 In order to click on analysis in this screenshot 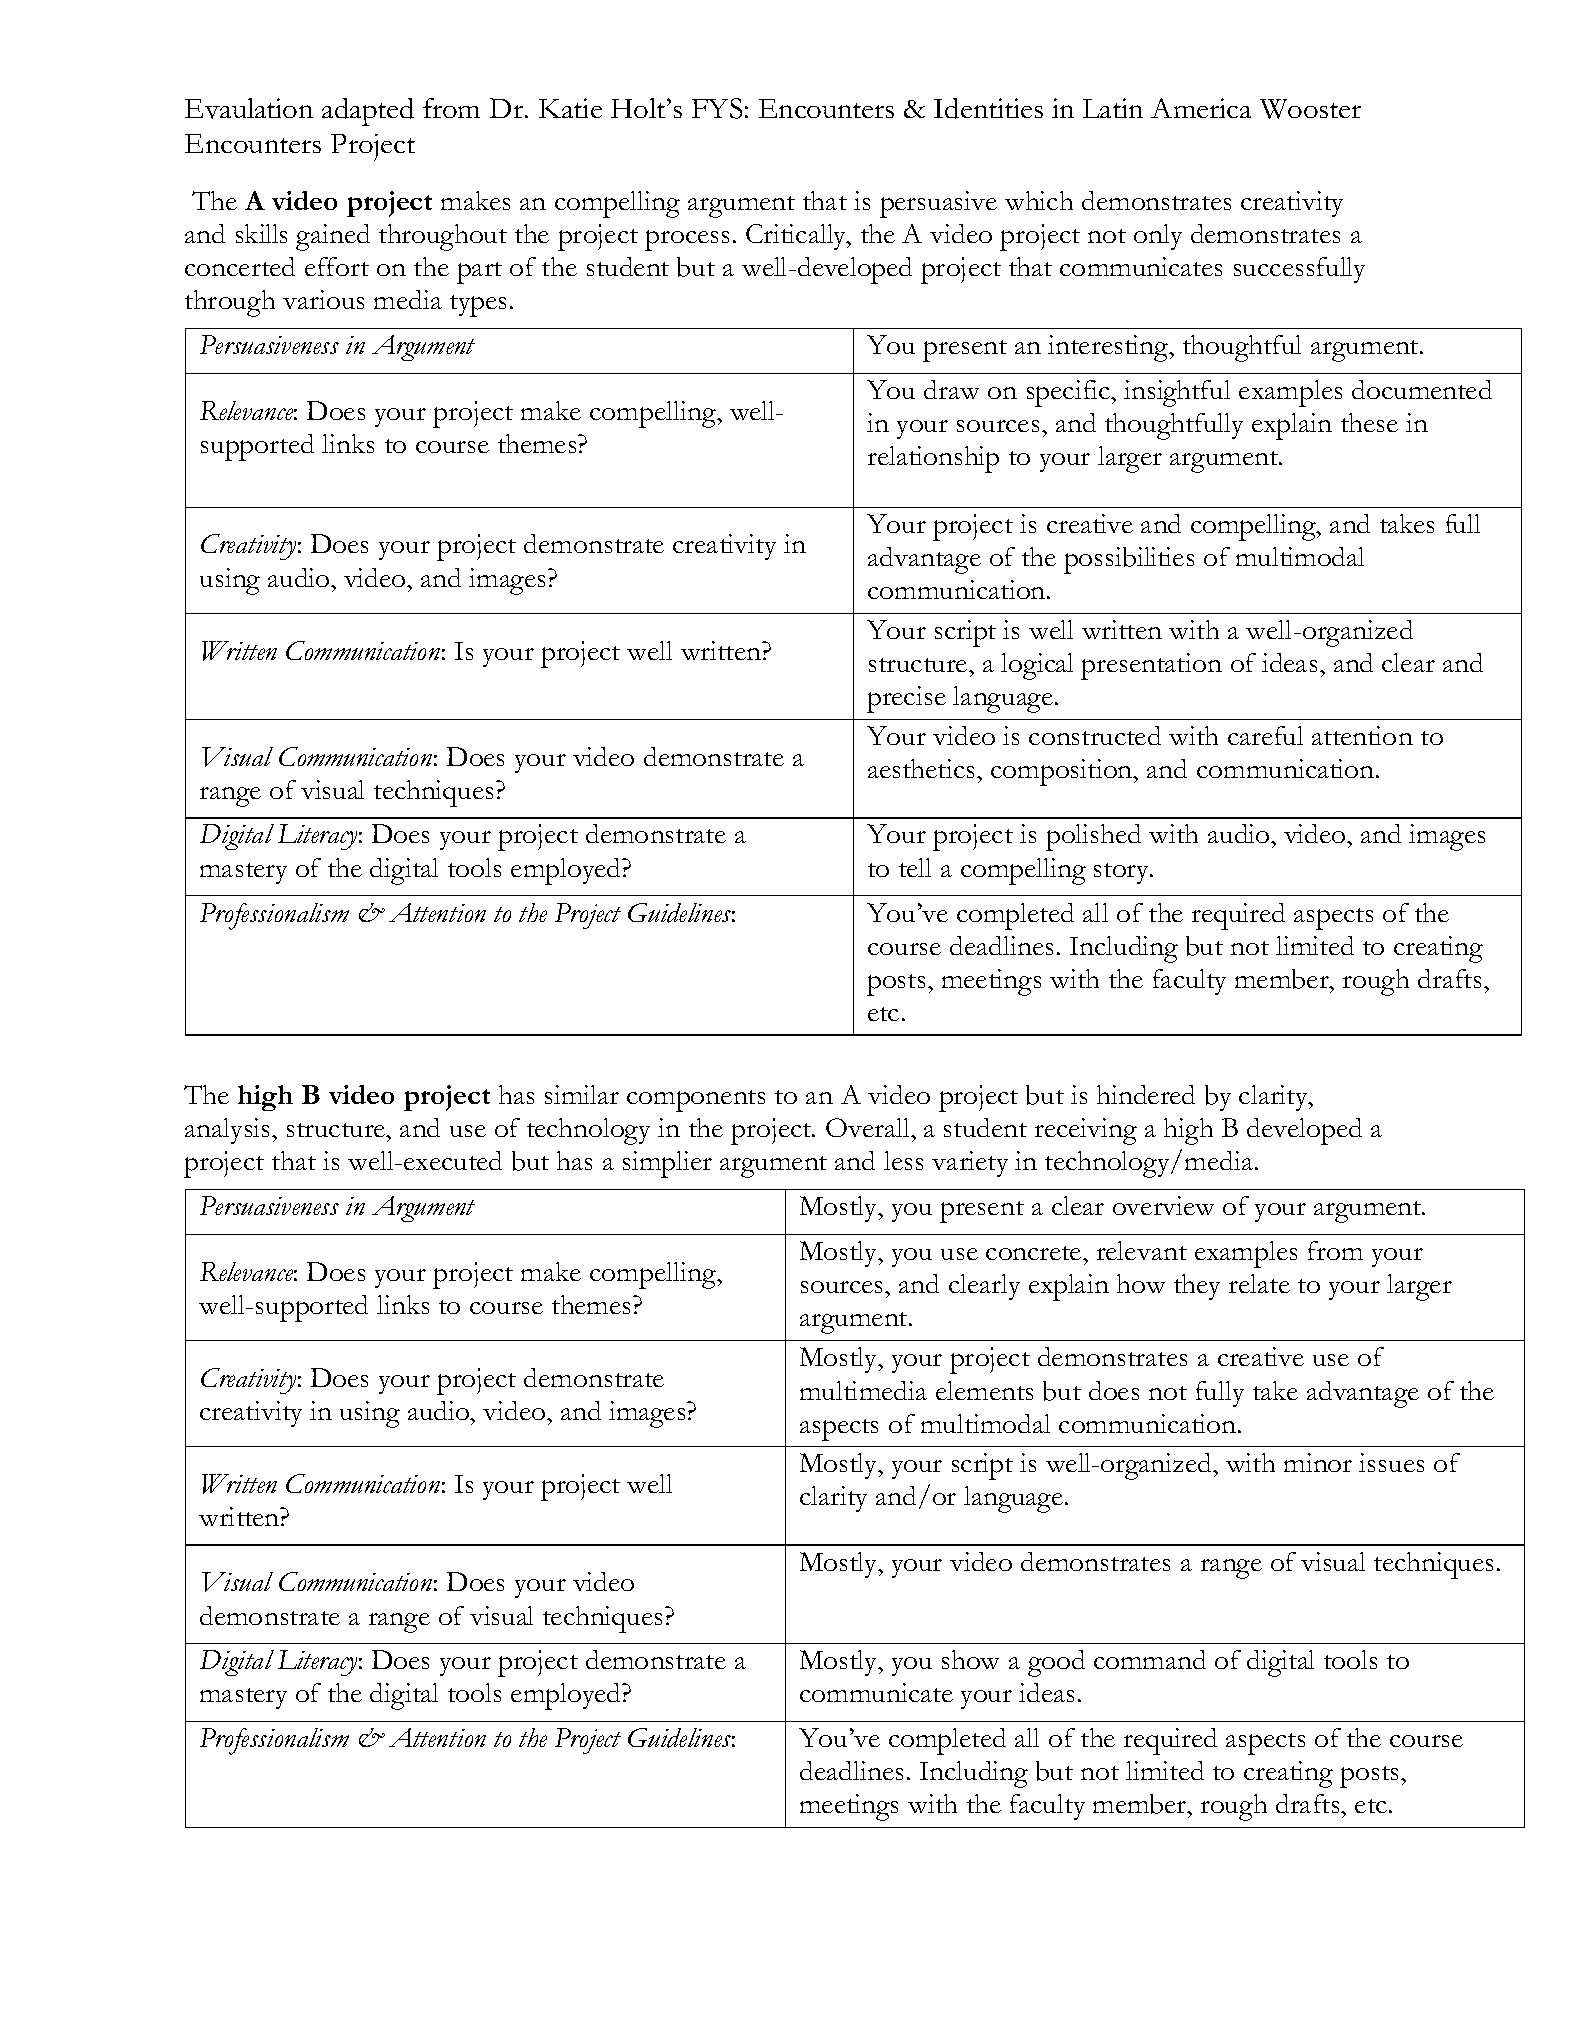, I will do `click(229, 1131)`.
